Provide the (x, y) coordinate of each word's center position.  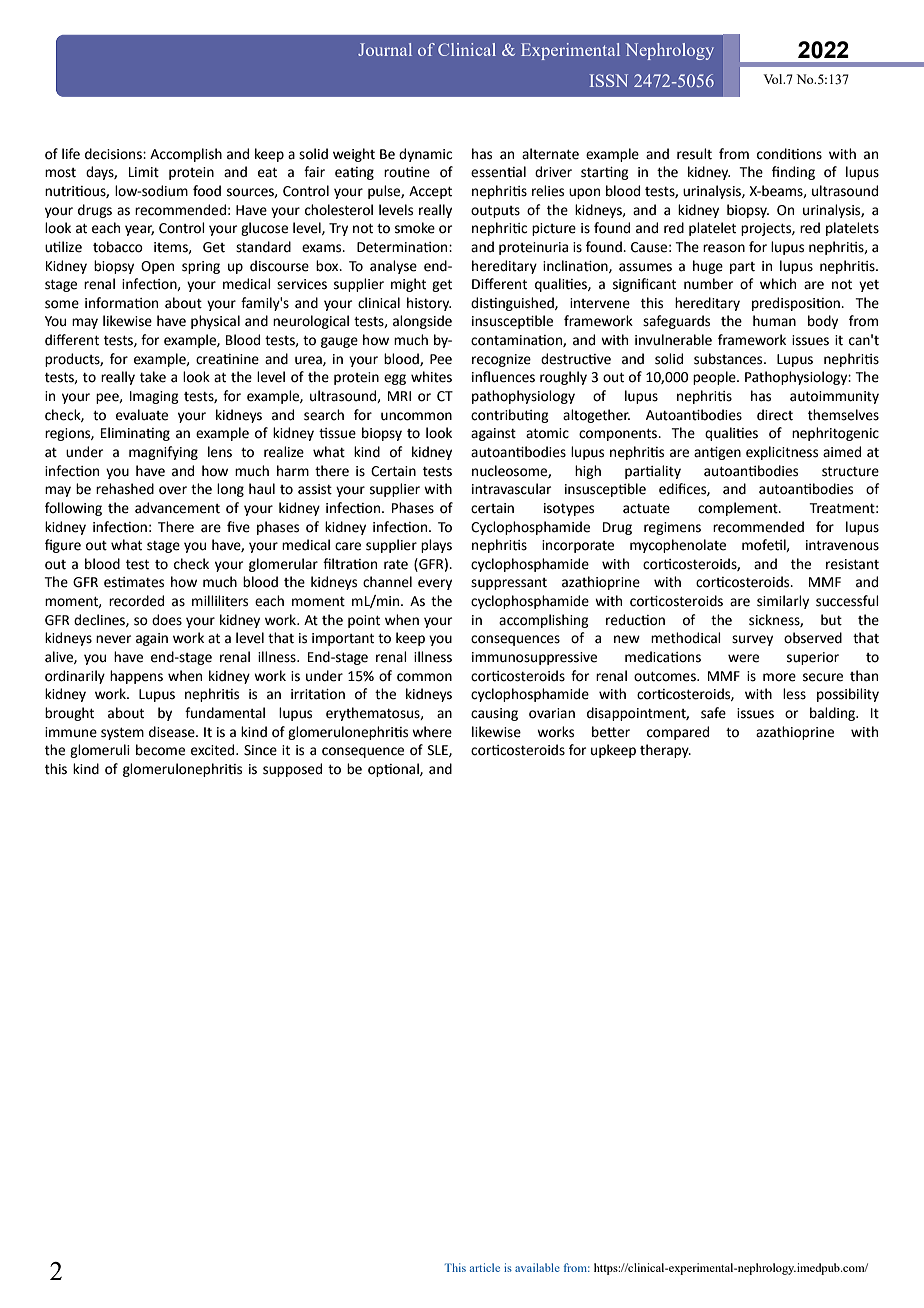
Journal (385, 49)
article (485, 1267)
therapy (665, 751)
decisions (114, 154)
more (779, 677)
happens (136, 677)
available (537, 1267)
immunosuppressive (534, 658)
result (694, 154)
